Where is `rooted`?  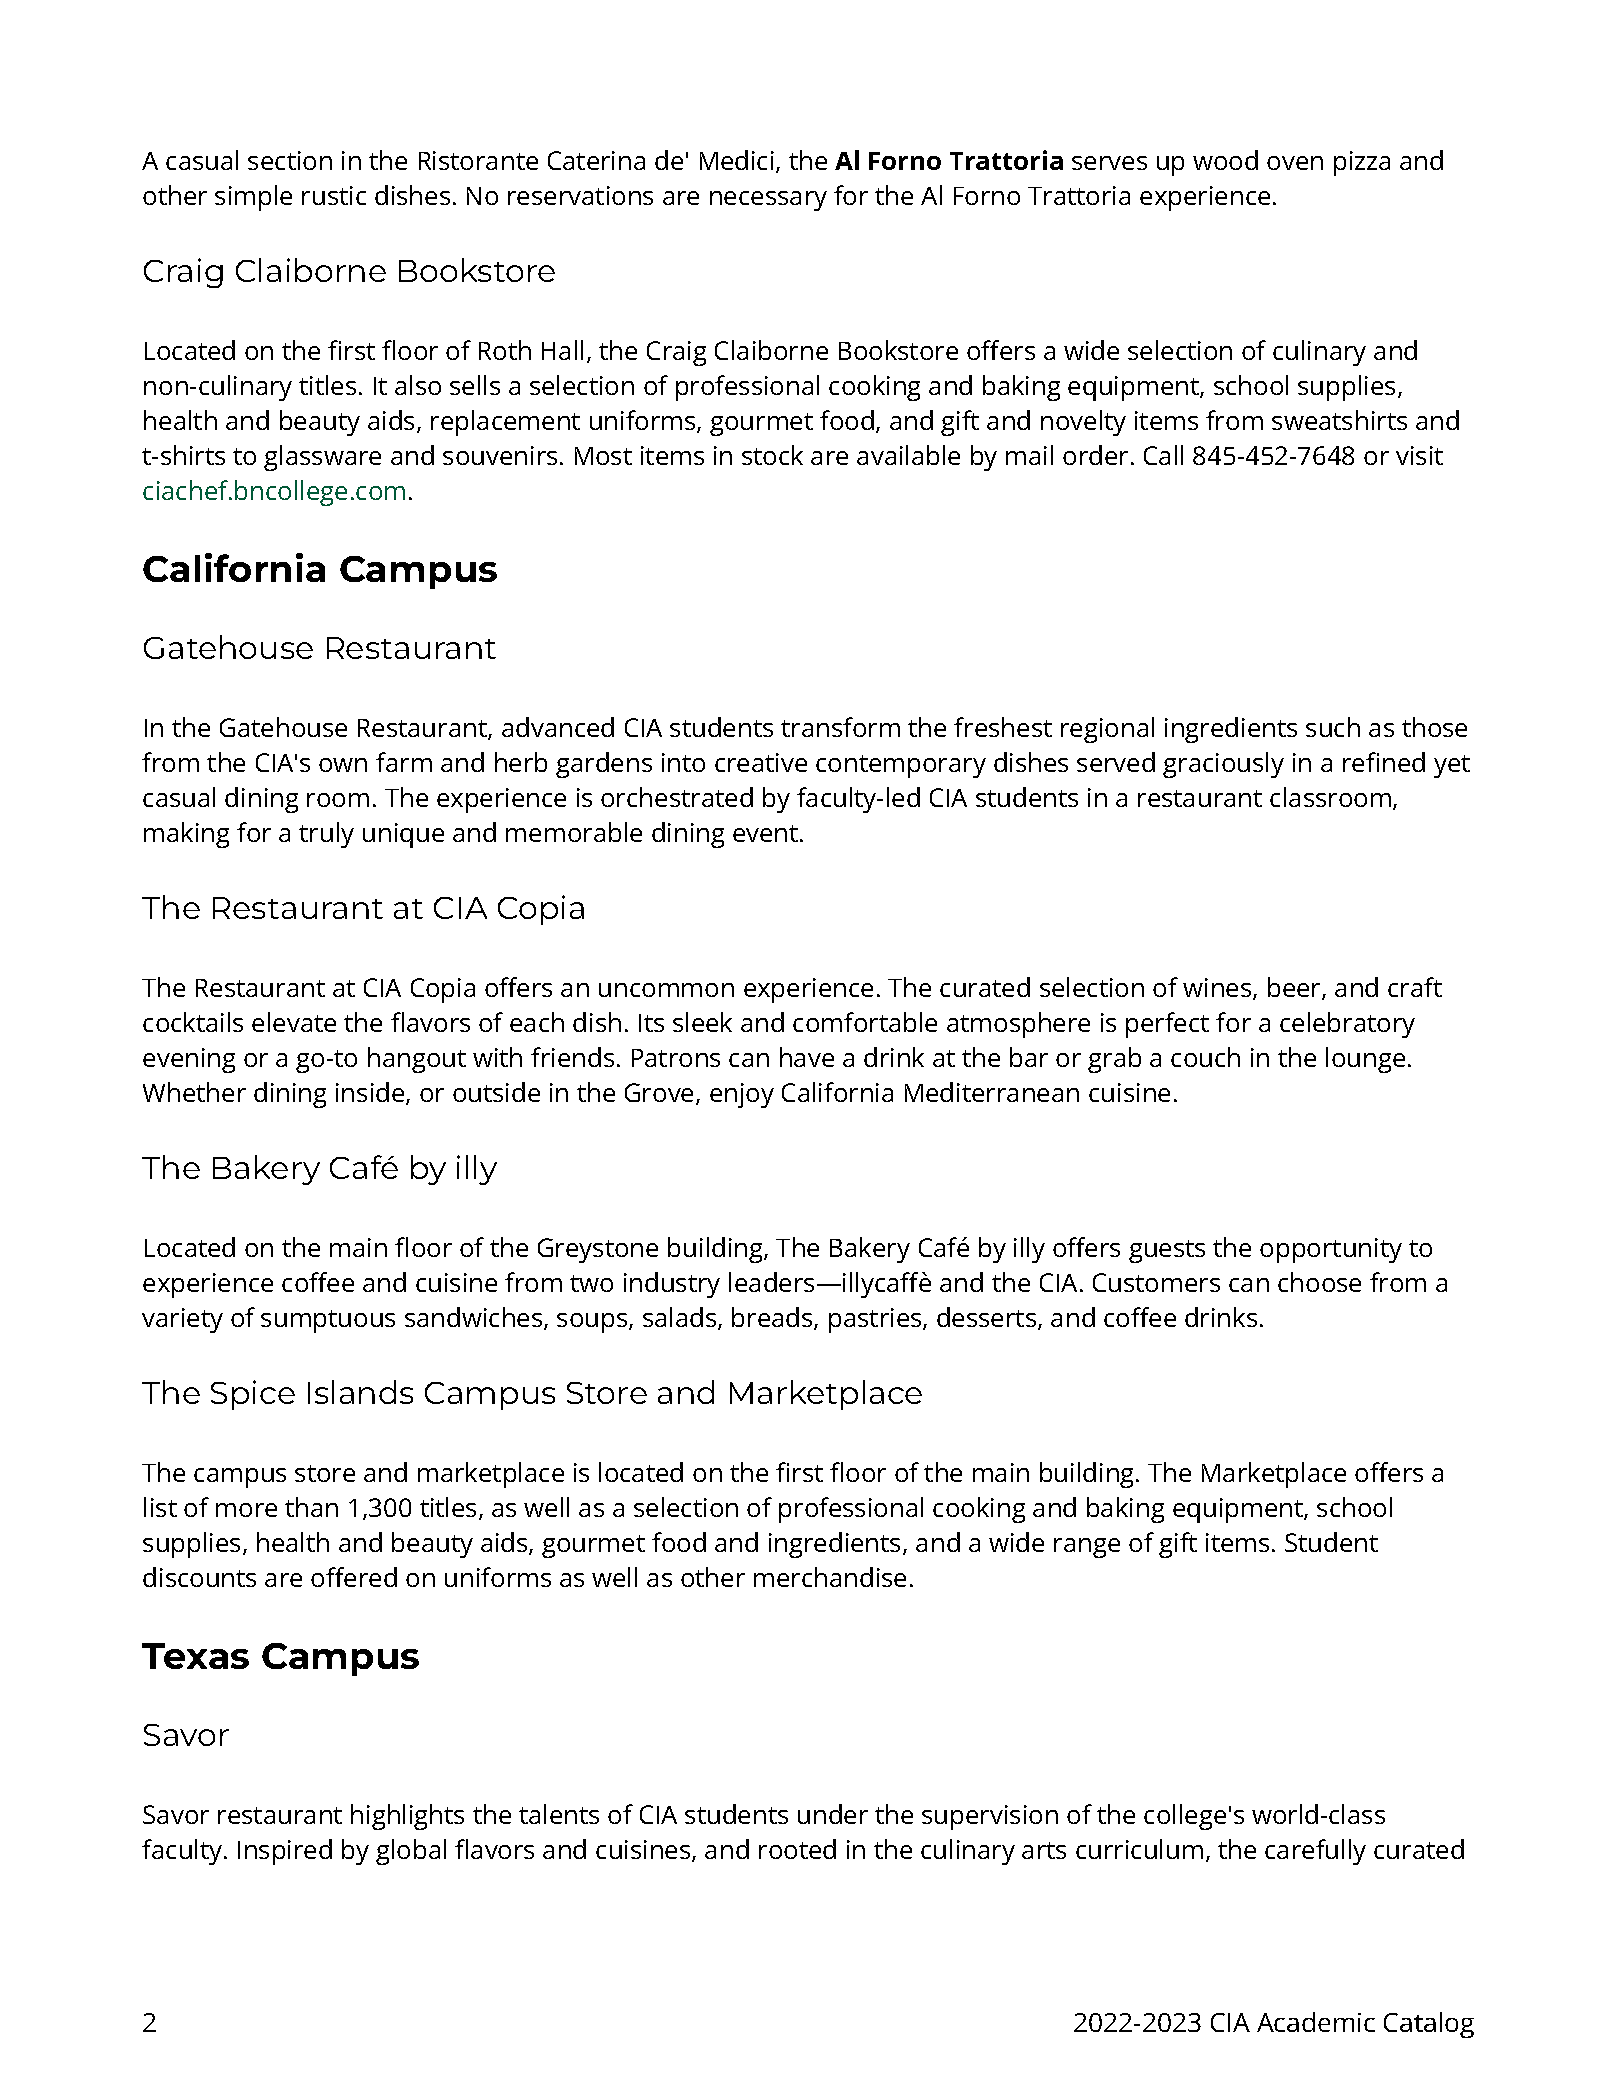
rooted is located at coordinates (797, 1849).
